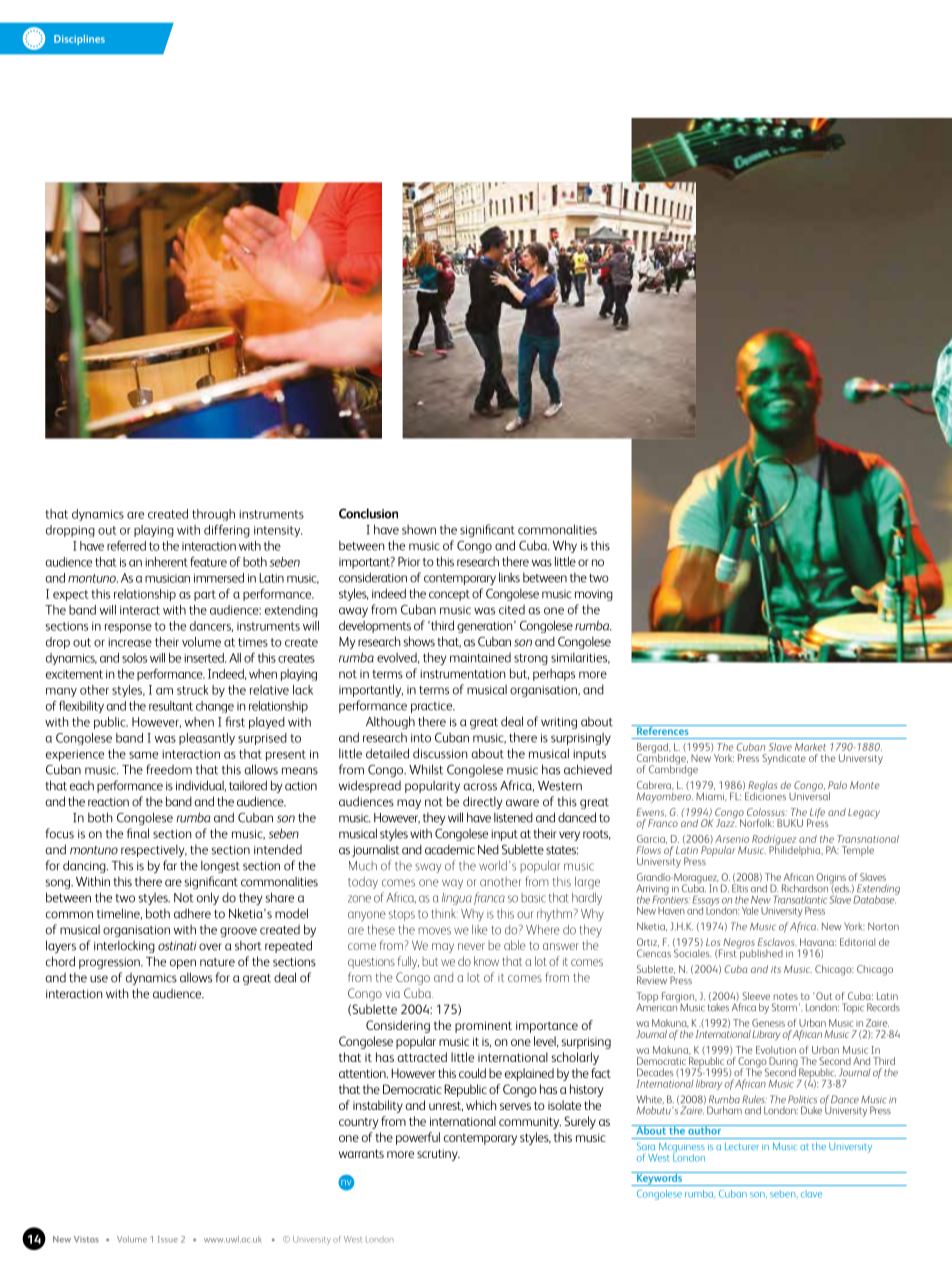 The height and width of the image is (1270, 952). Describe the element at coordinates (168, 1239) in the image. I see `Issue` at that location.
